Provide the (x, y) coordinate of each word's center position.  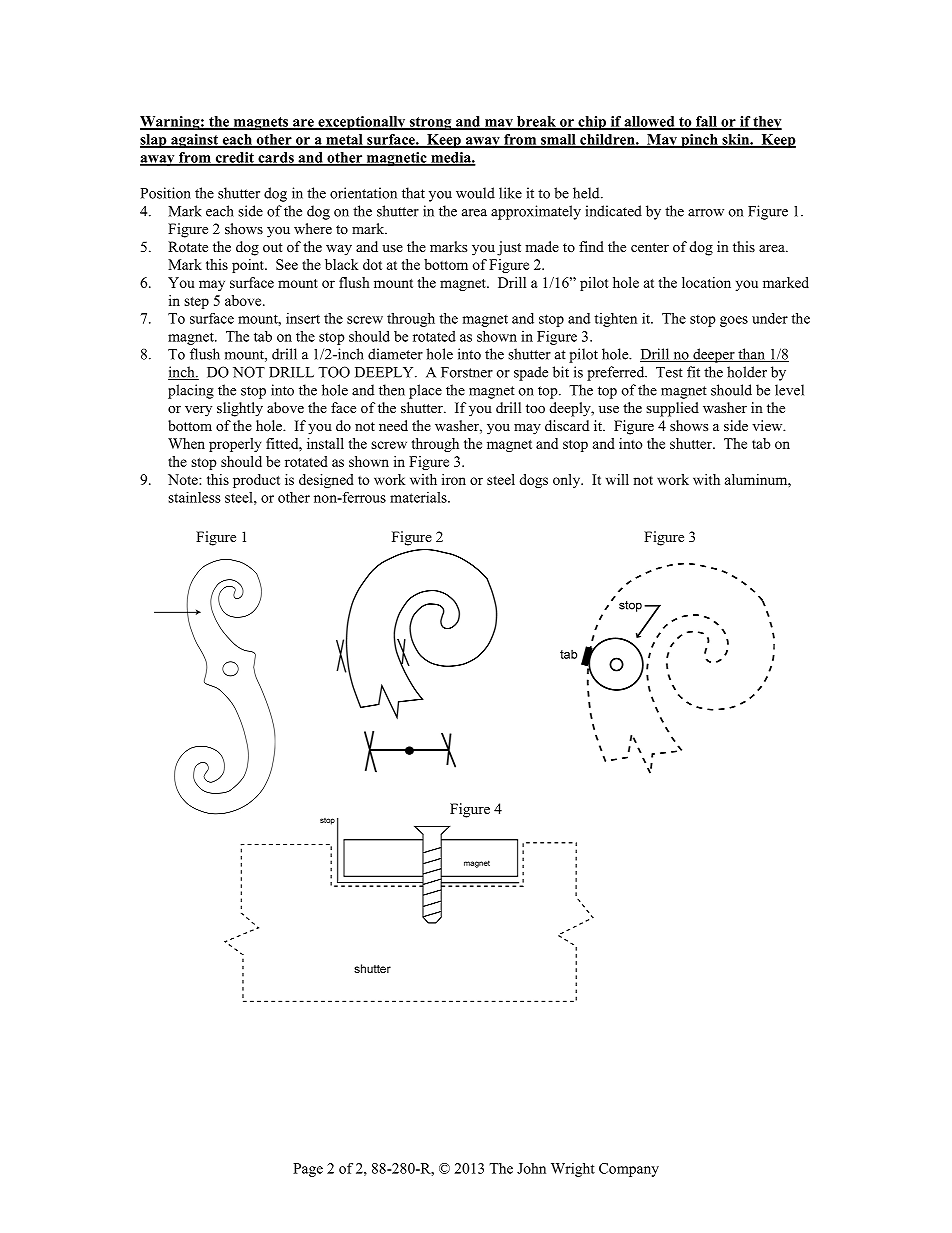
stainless (194, 497)
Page (308, 1170)
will (617, 479)
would (475, 193)
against (195, 141)
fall (707, 122)
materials (419, 497)
